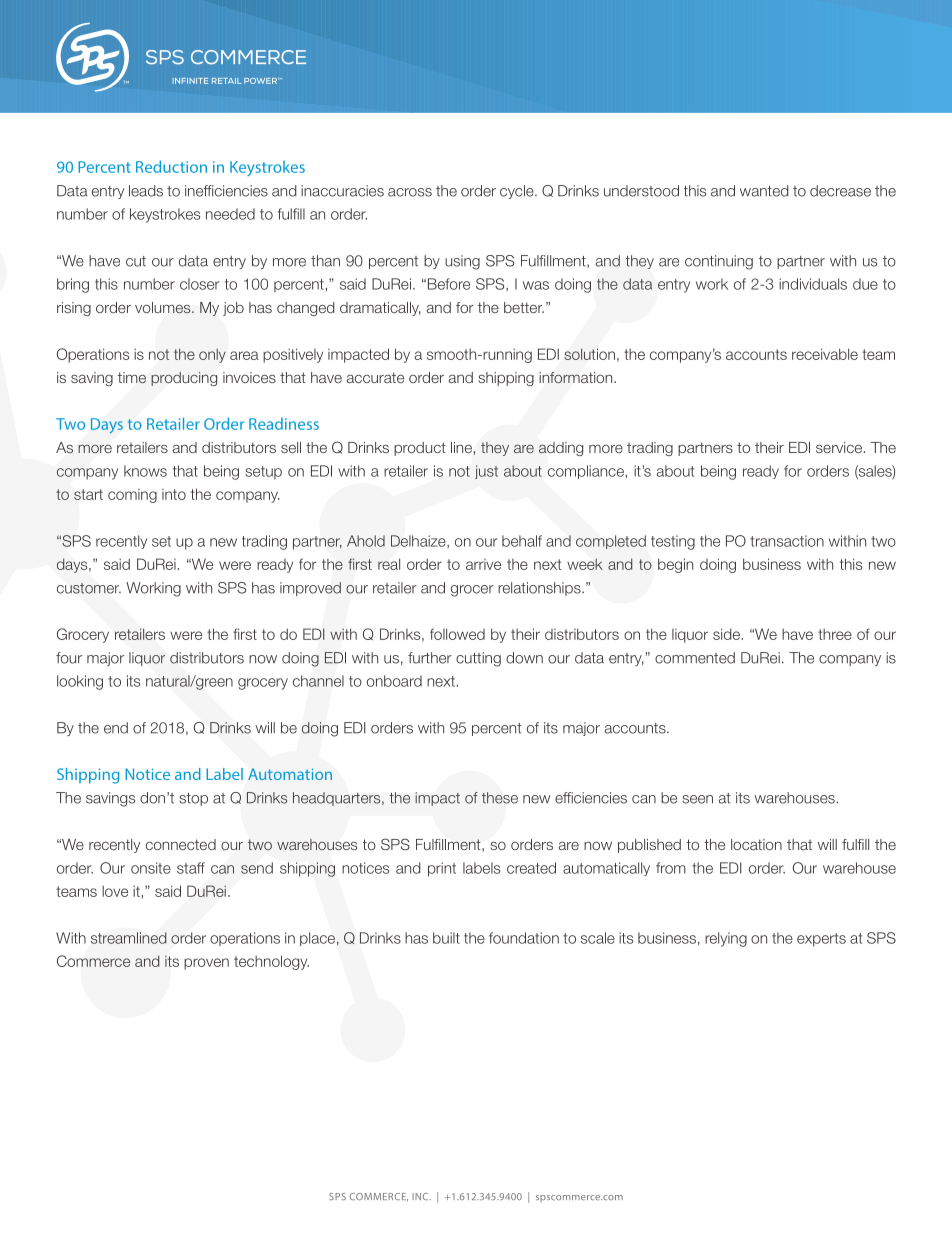  I want to click on behalf, so click(522, 541).
